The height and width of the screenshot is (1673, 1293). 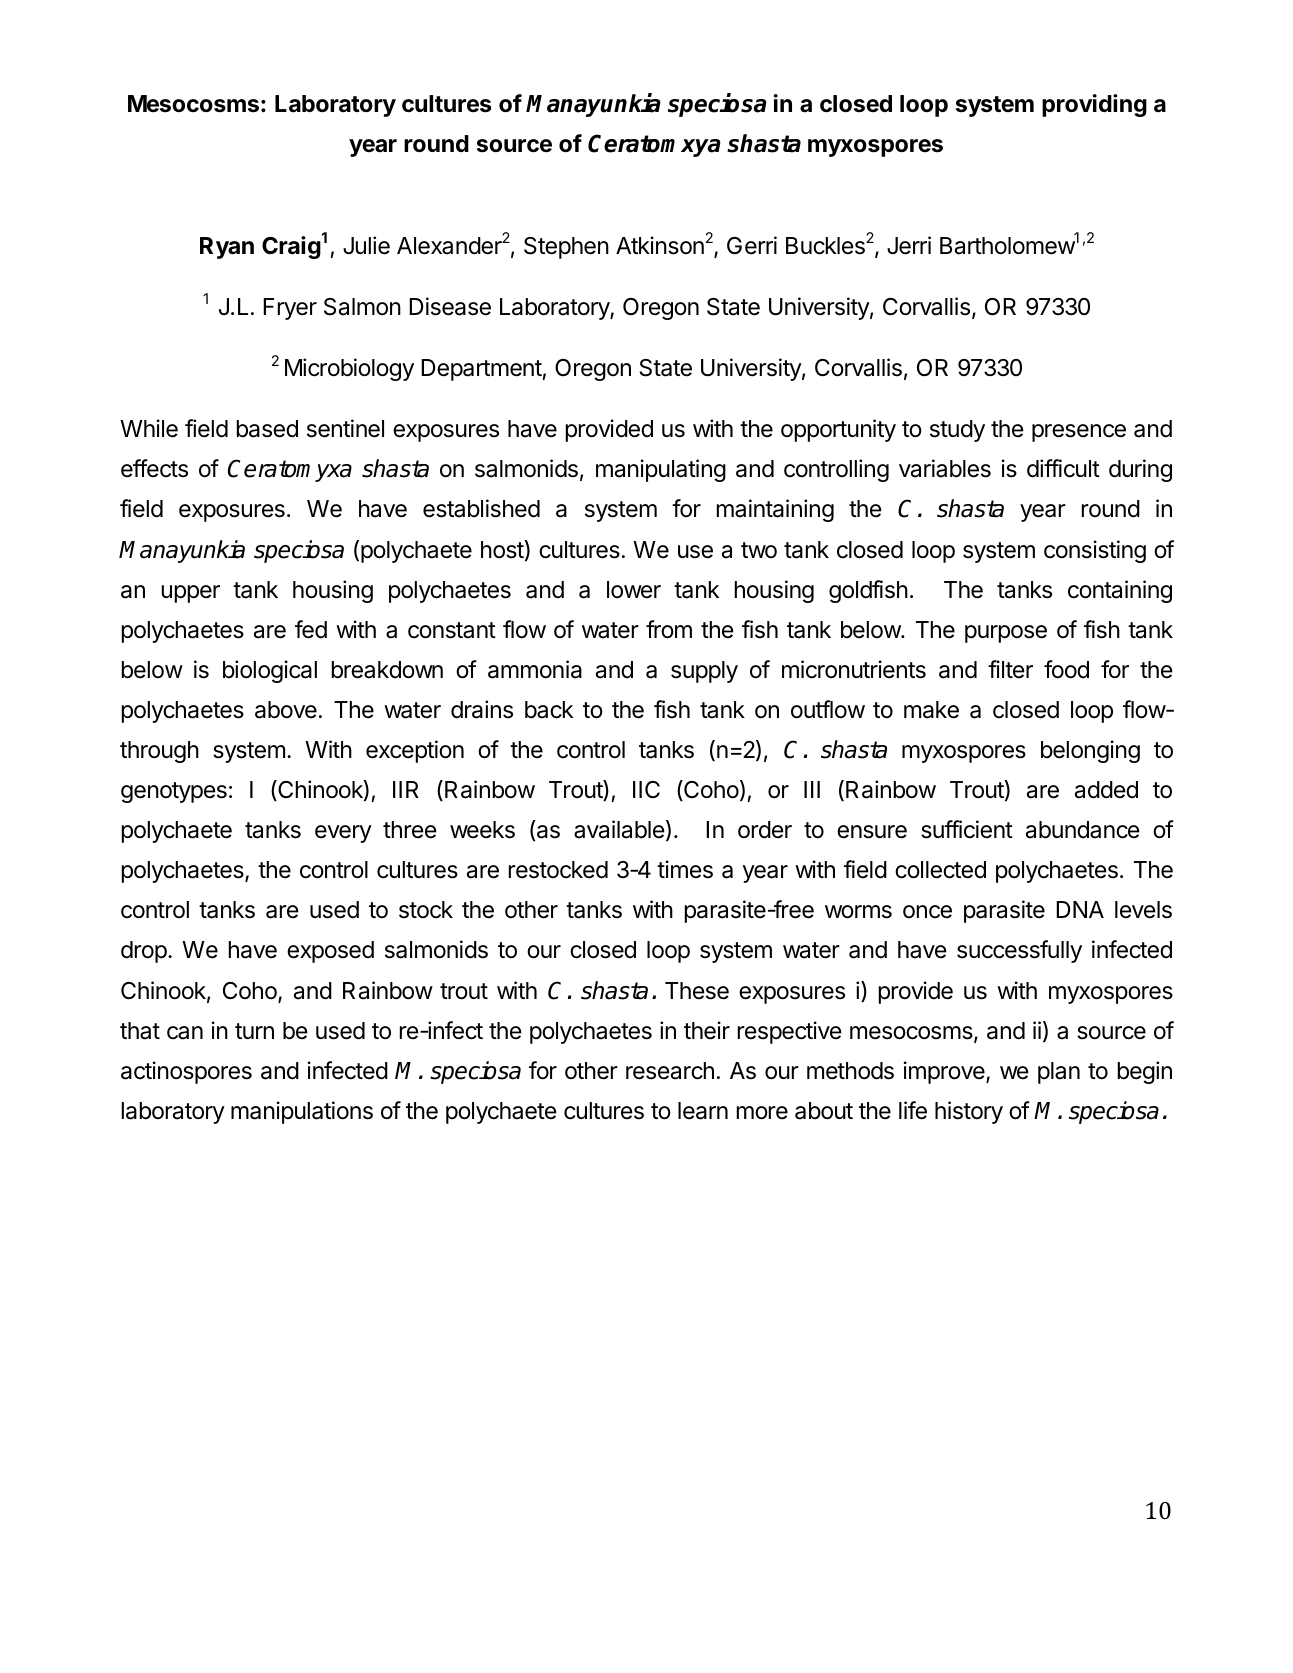 What do you see at coordinates (957, 431) in the screenshot?
I see `study` at bounding box center [957, 431].
